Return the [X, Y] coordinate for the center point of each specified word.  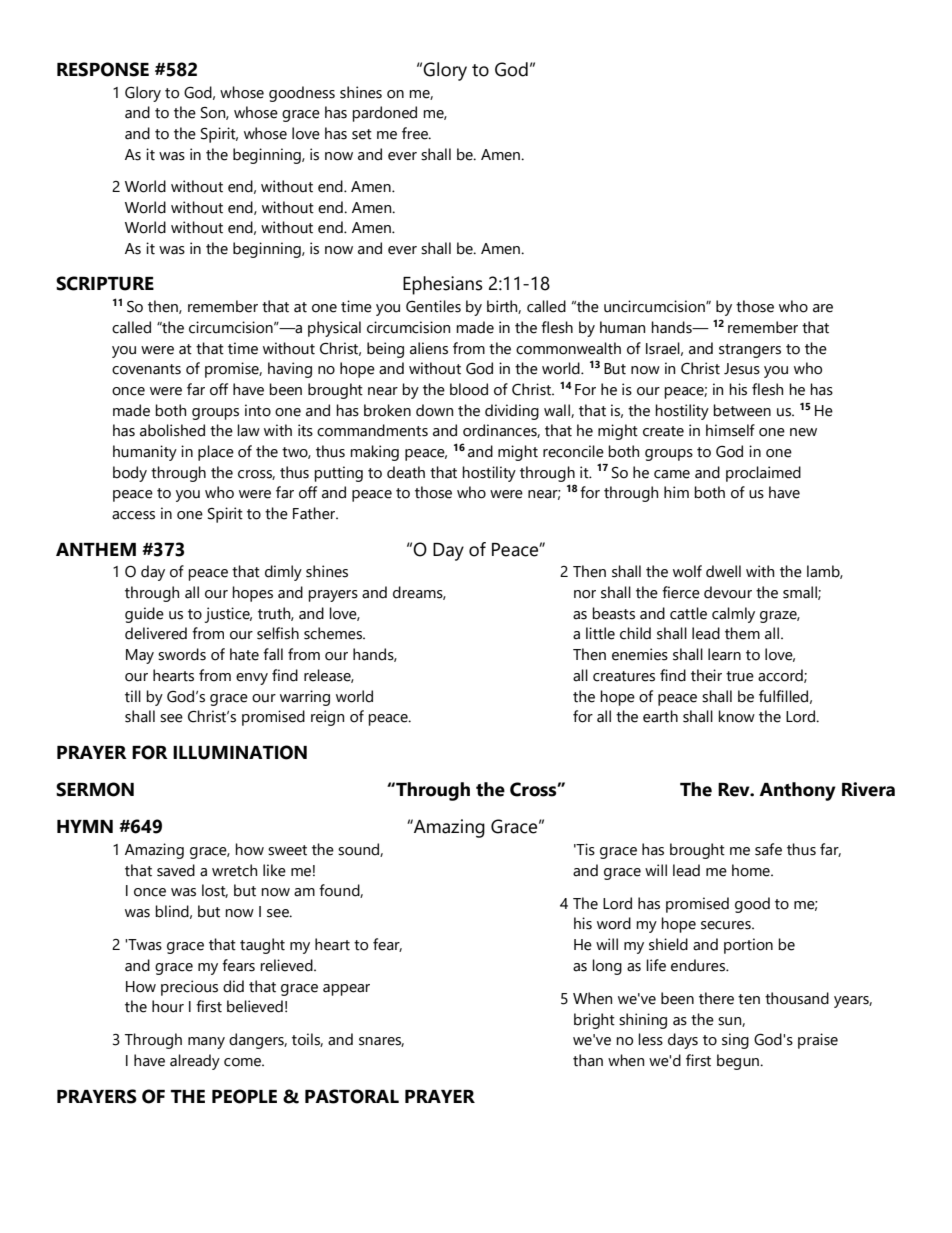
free [416, 133]
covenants [146, 369]
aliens [429, 348]
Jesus [742, 369]
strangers [750, 351]
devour [728, 592]
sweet [287, 850]
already [195, 1062]
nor [585, 594]
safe [768, 849]
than [588, 1060]
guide [144, 615]
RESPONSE [103, 69]
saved [176, 870]
